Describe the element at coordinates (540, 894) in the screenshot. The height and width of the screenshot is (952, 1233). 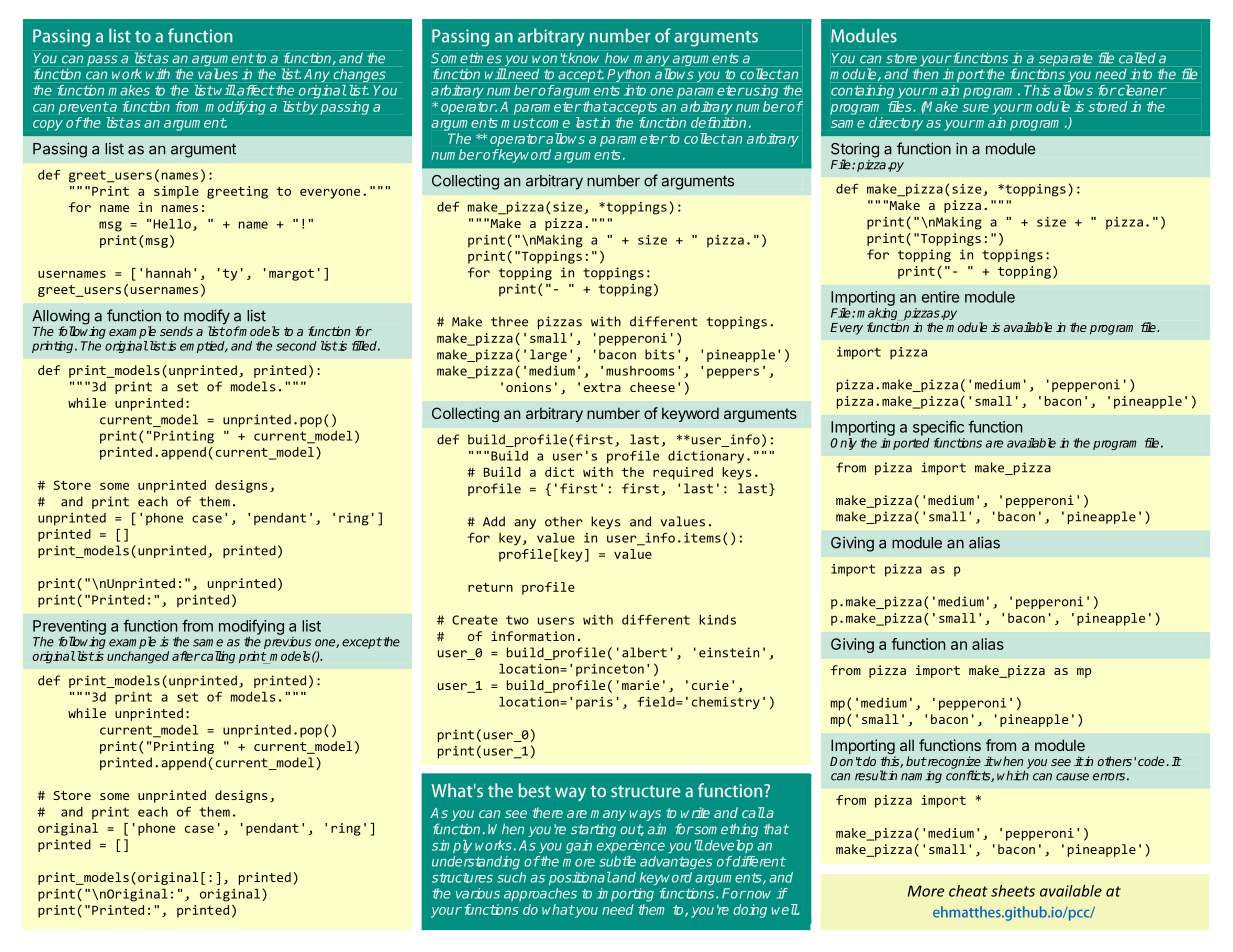
I see `approaches` at that location.
